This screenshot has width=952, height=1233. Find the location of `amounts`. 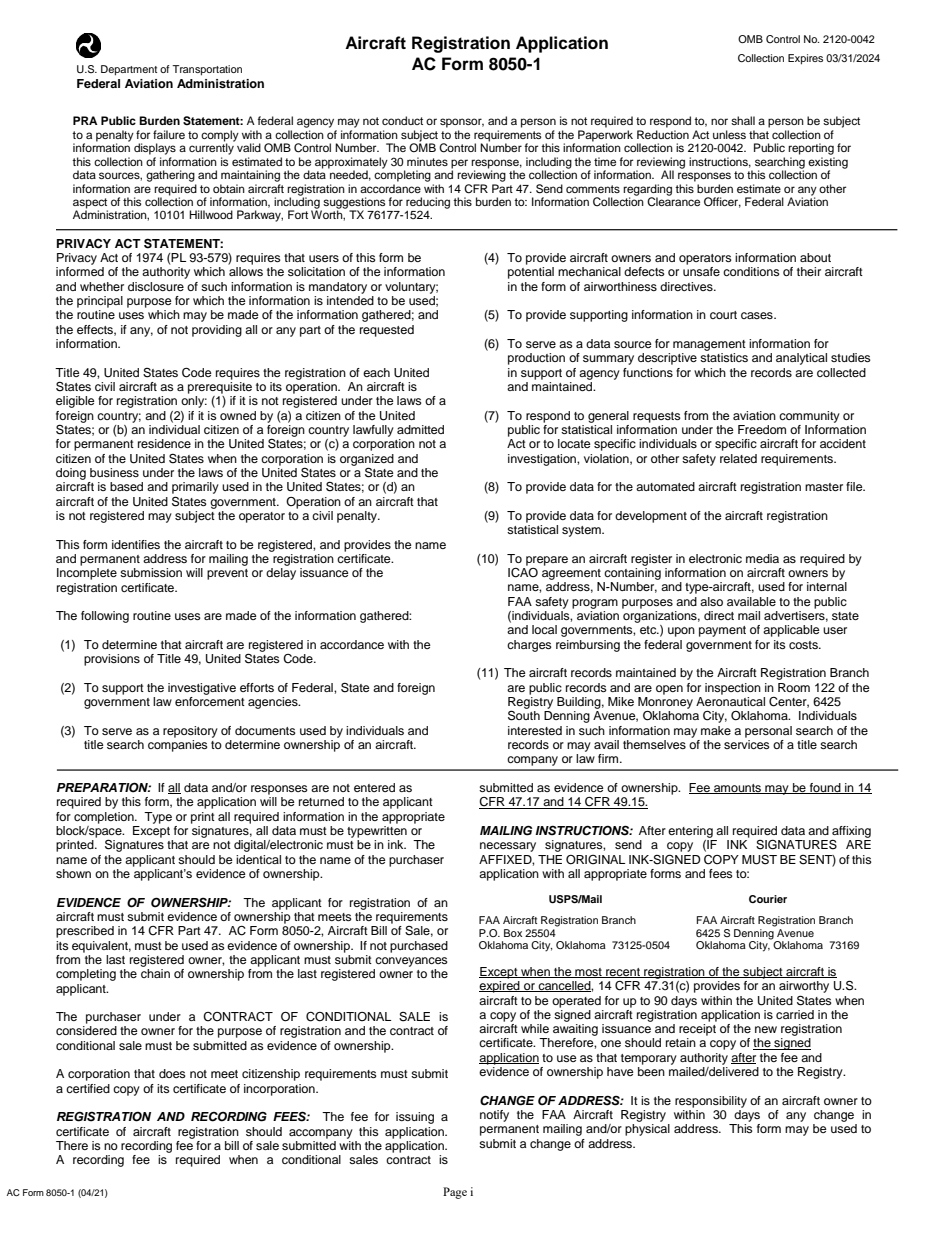

amounts is located at coordinates (738, 789).
